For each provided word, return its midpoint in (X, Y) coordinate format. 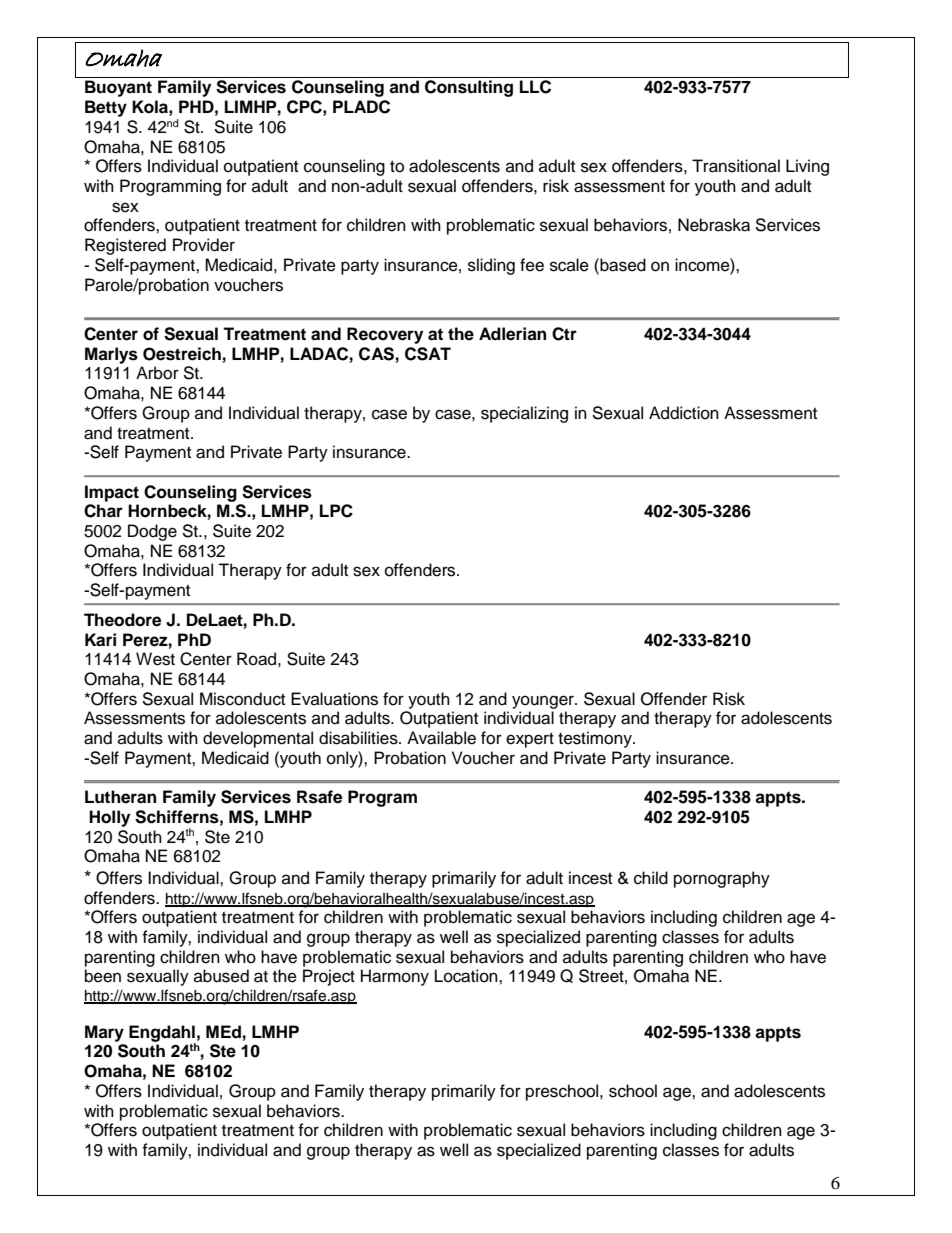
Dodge (152, 532)
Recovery (385, 335)
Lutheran (120, 797)
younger (544, 702)
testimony (596, 739)
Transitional (736, 166)
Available (441, 738)
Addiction (684, 413)
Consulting (469, 88)
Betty (106, 108)
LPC (336, 511)
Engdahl (162, 1034)
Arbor (157, 373)
